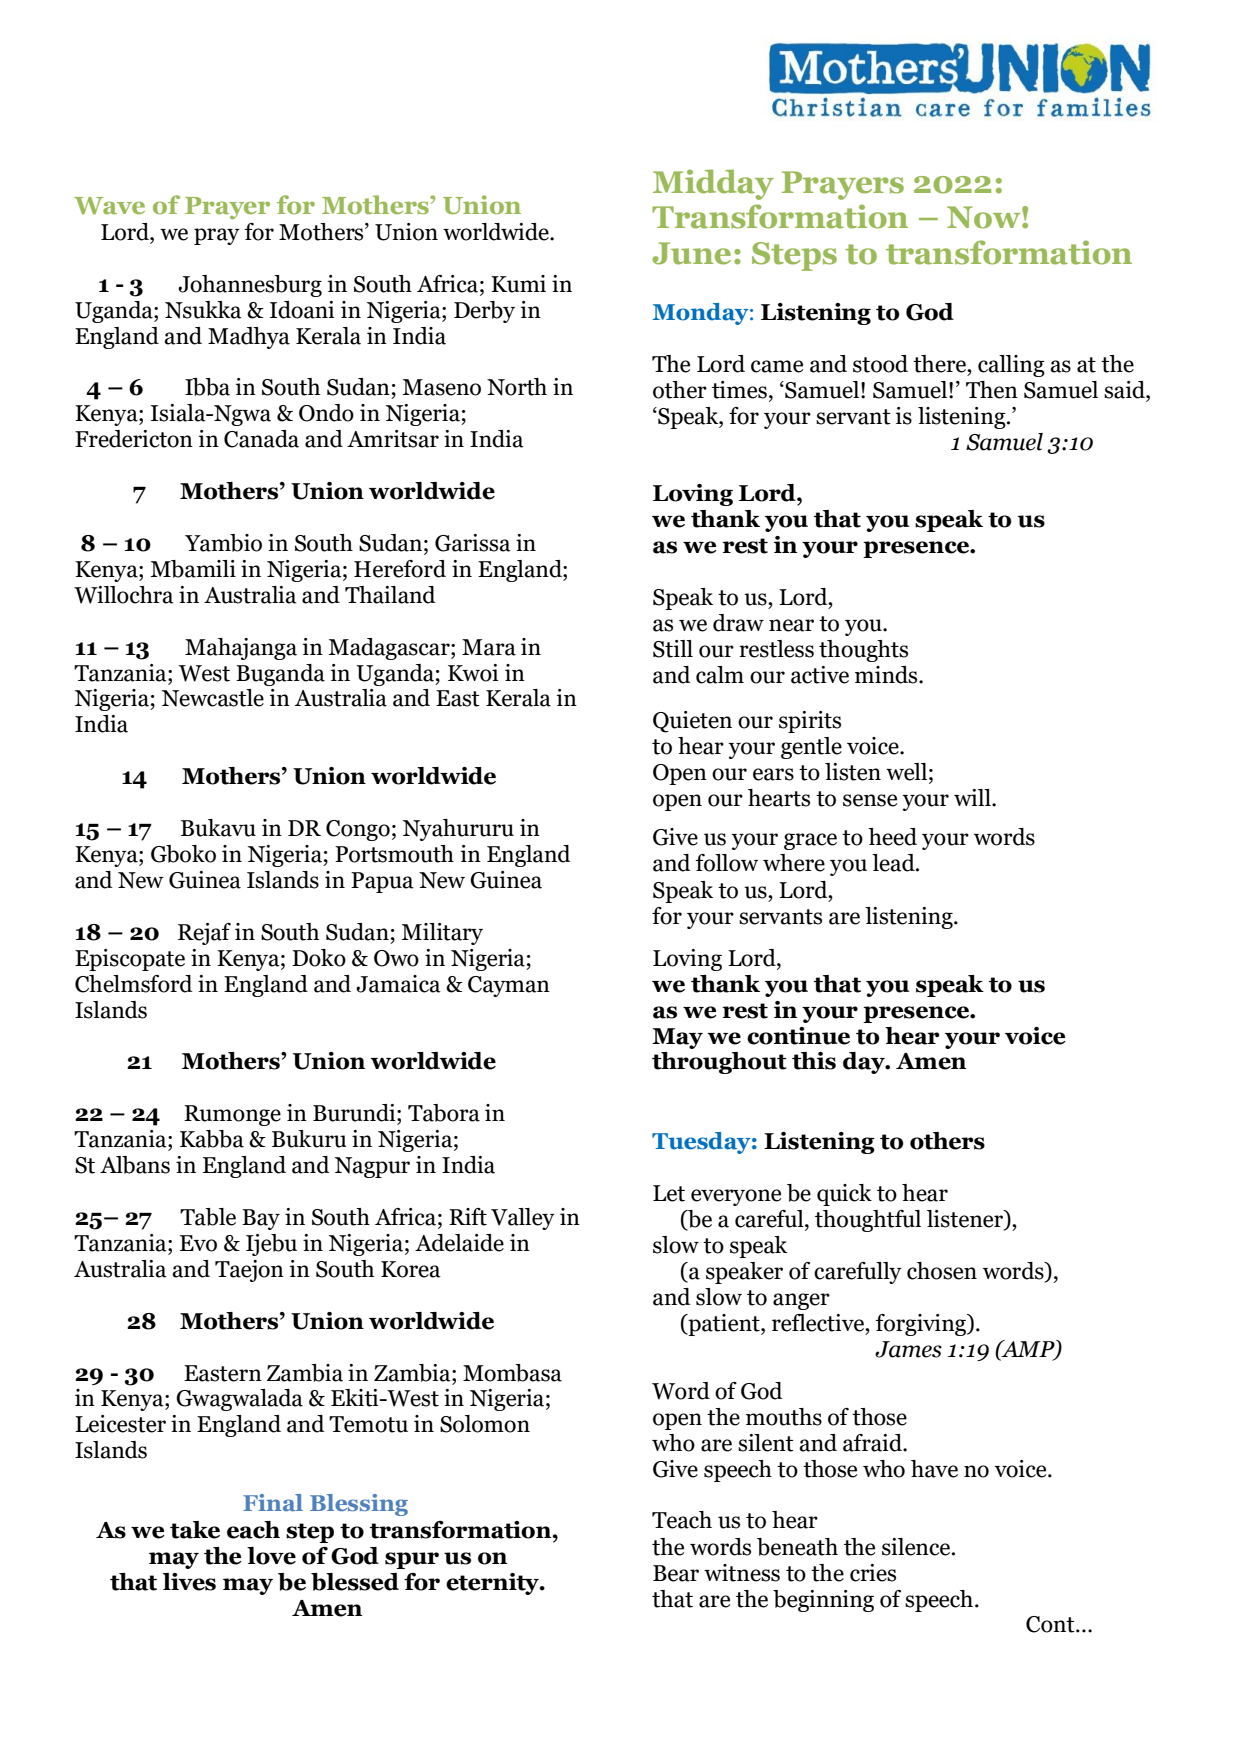  What do you see at coordinates (880, 364) in the page?
I see `stood` at bounding box center [880, 364].
